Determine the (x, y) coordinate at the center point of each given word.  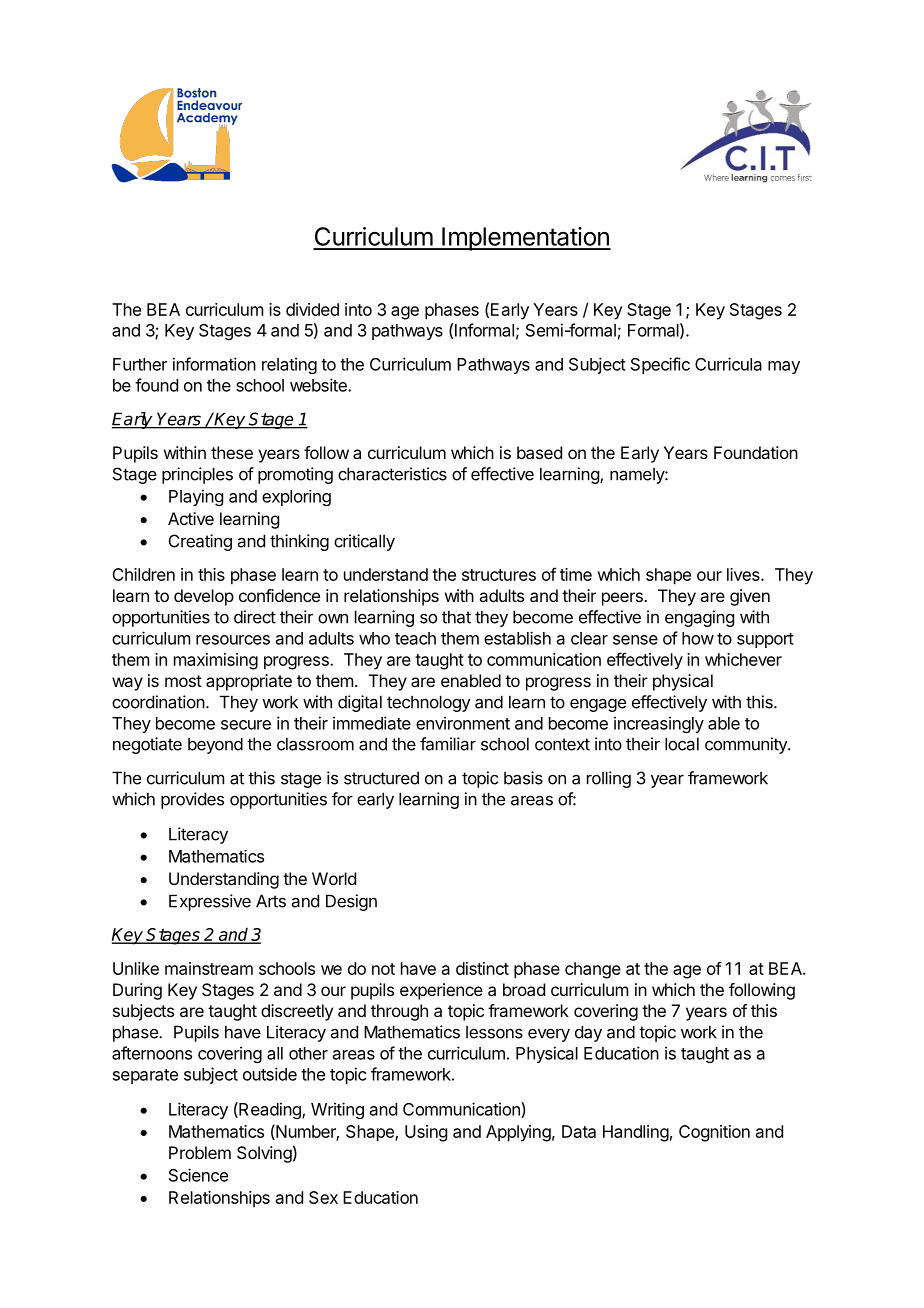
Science (198, 1175)
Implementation (525, 239)
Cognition (714, 1133)
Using (426, 1133)
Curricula (728, 364)
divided (312, 309)
